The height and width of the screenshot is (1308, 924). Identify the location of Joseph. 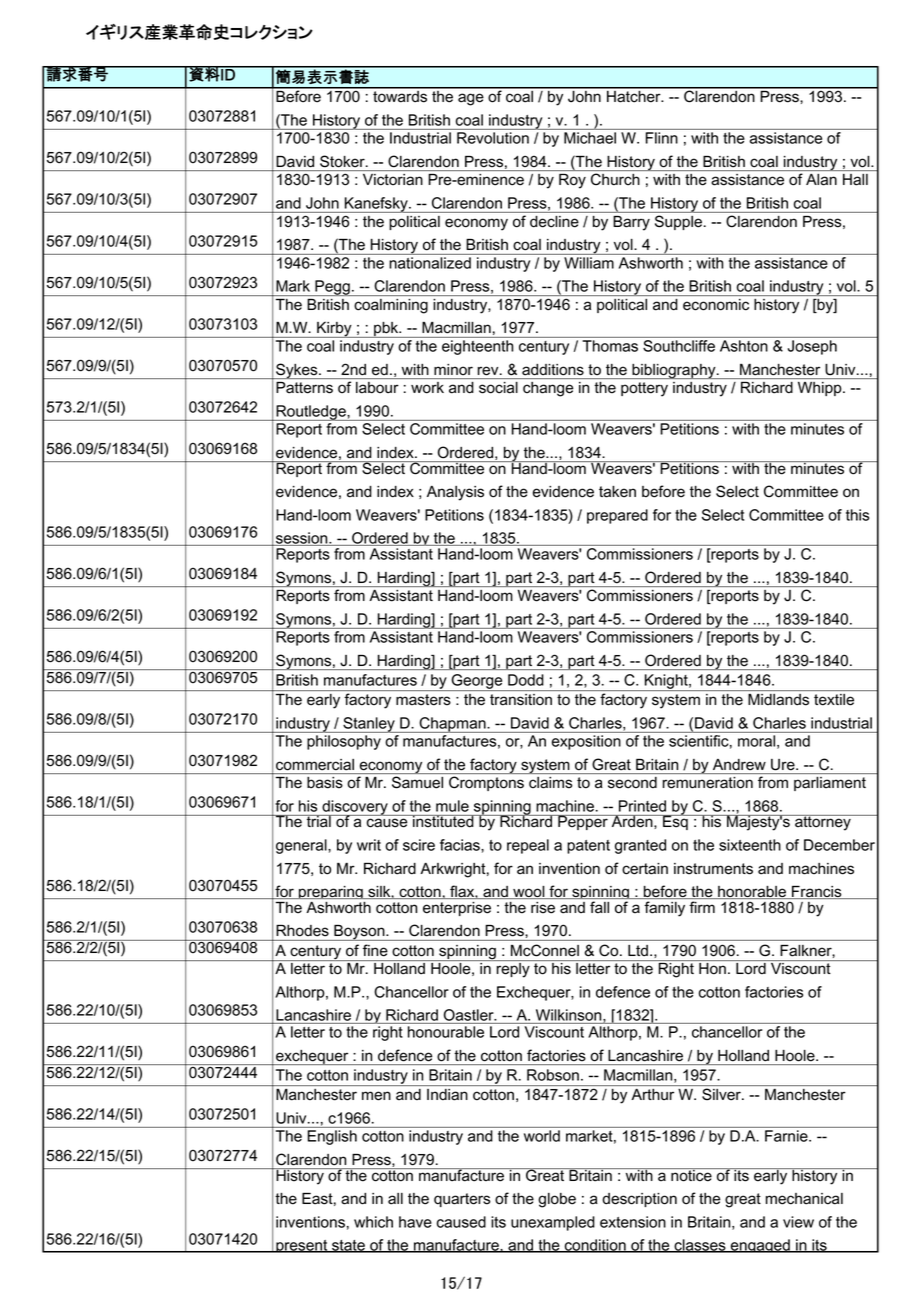
(812, 347).
